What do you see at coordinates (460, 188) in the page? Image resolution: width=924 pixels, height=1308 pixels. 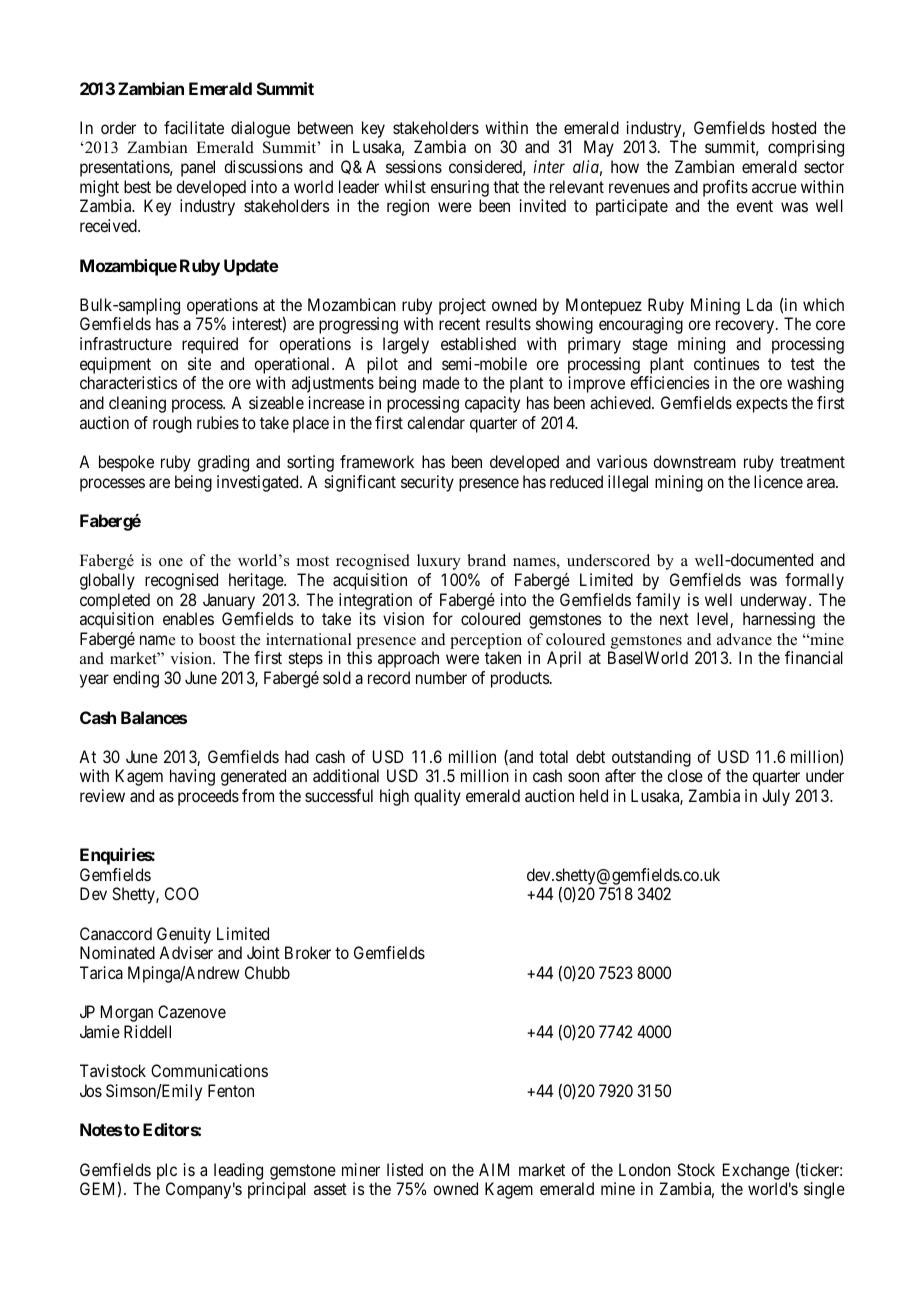 I see `ensuring` at bounding box center [460, 188].
